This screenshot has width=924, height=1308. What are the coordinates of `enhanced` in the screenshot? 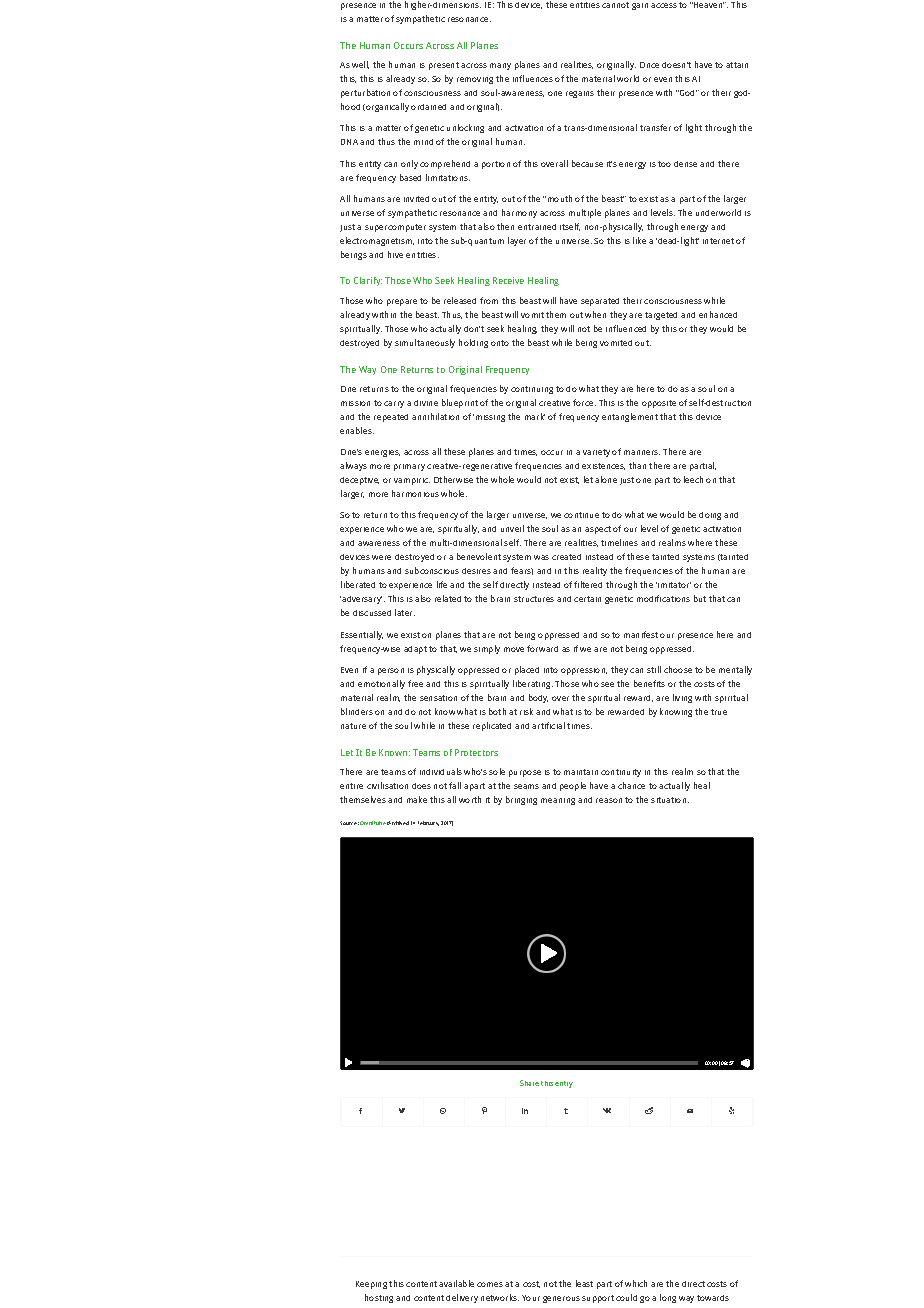 It's located at (718, 314).
